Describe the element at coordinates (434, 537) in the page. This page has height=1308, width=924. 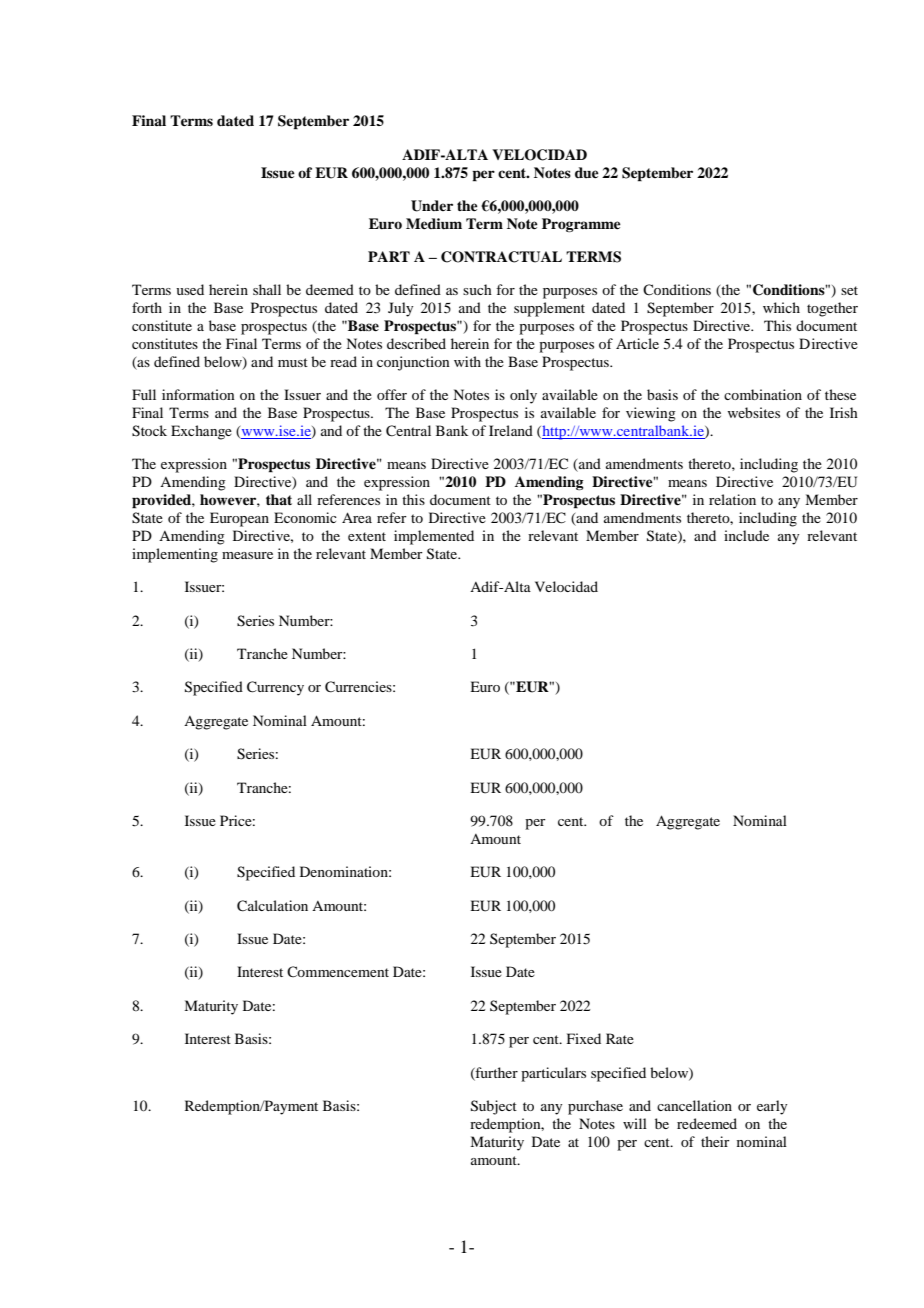
I see `implemented` at that location.
